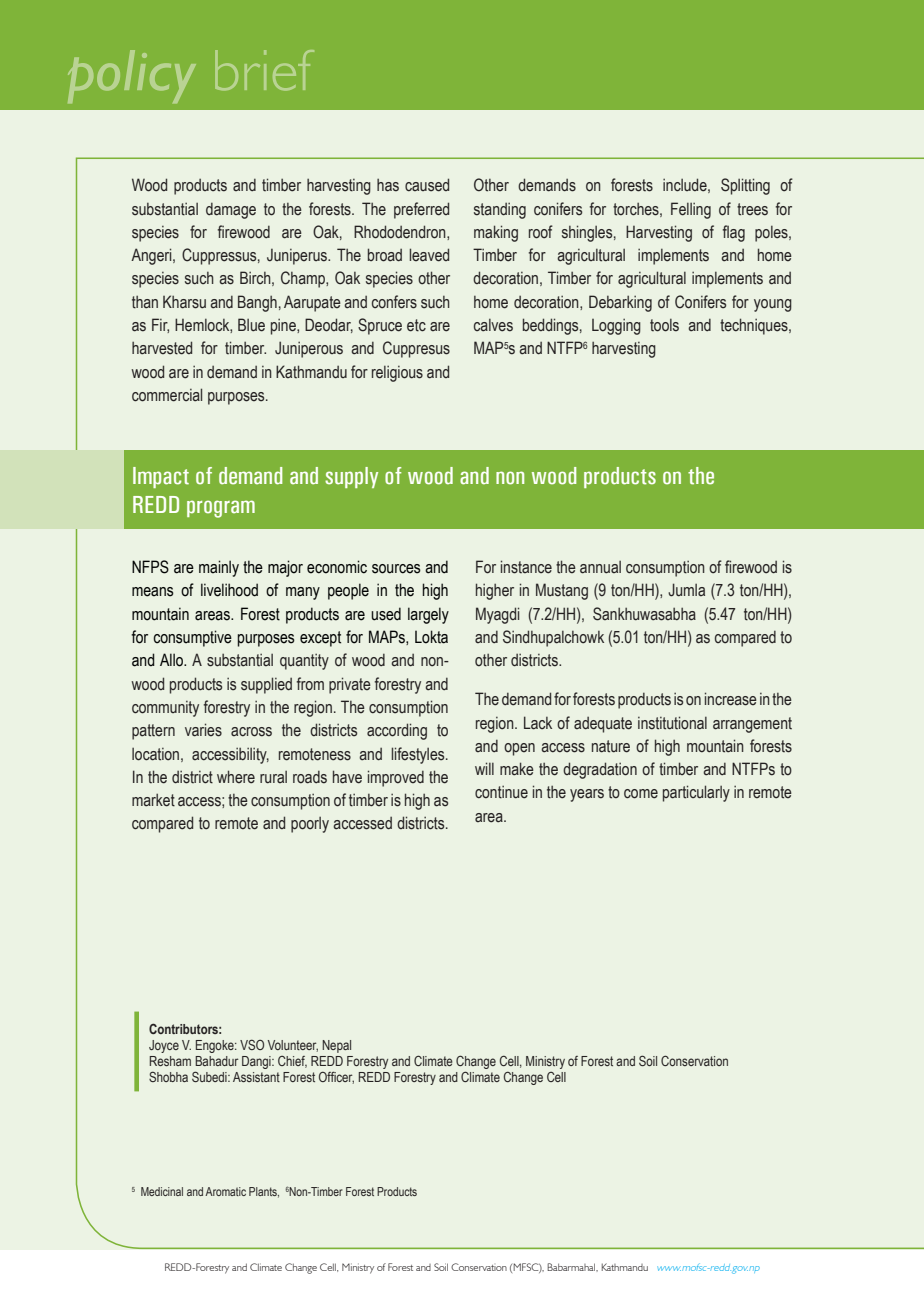 Image resolution: width=924 pixels, height=1308 pixels. Describe the element at coordinates (292, 1062) in the screenshot. I see `Chief` at that location.
